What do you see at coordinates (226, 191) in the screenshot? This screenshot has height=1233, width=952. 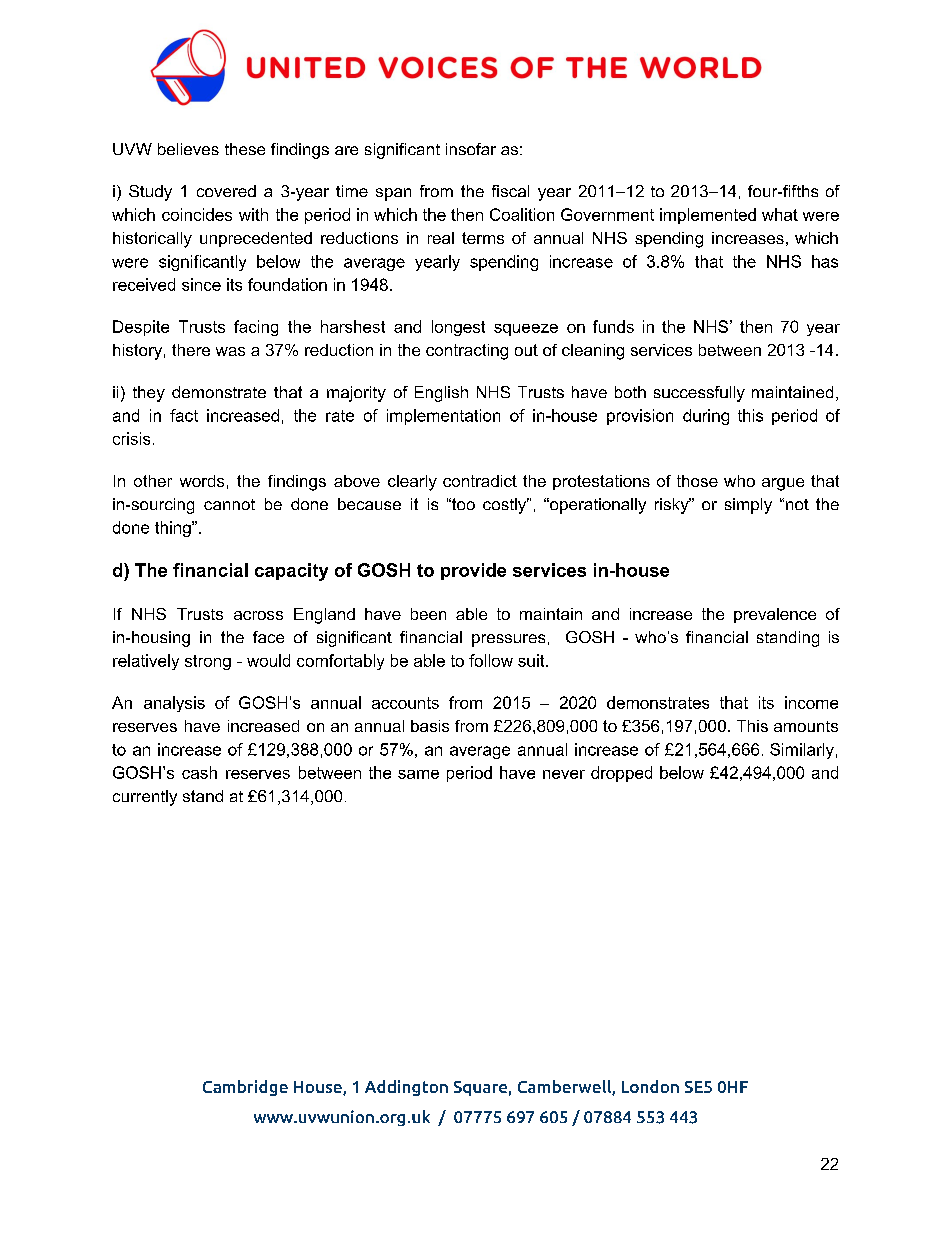 I see `covered` at bounding box center [226, 191].
